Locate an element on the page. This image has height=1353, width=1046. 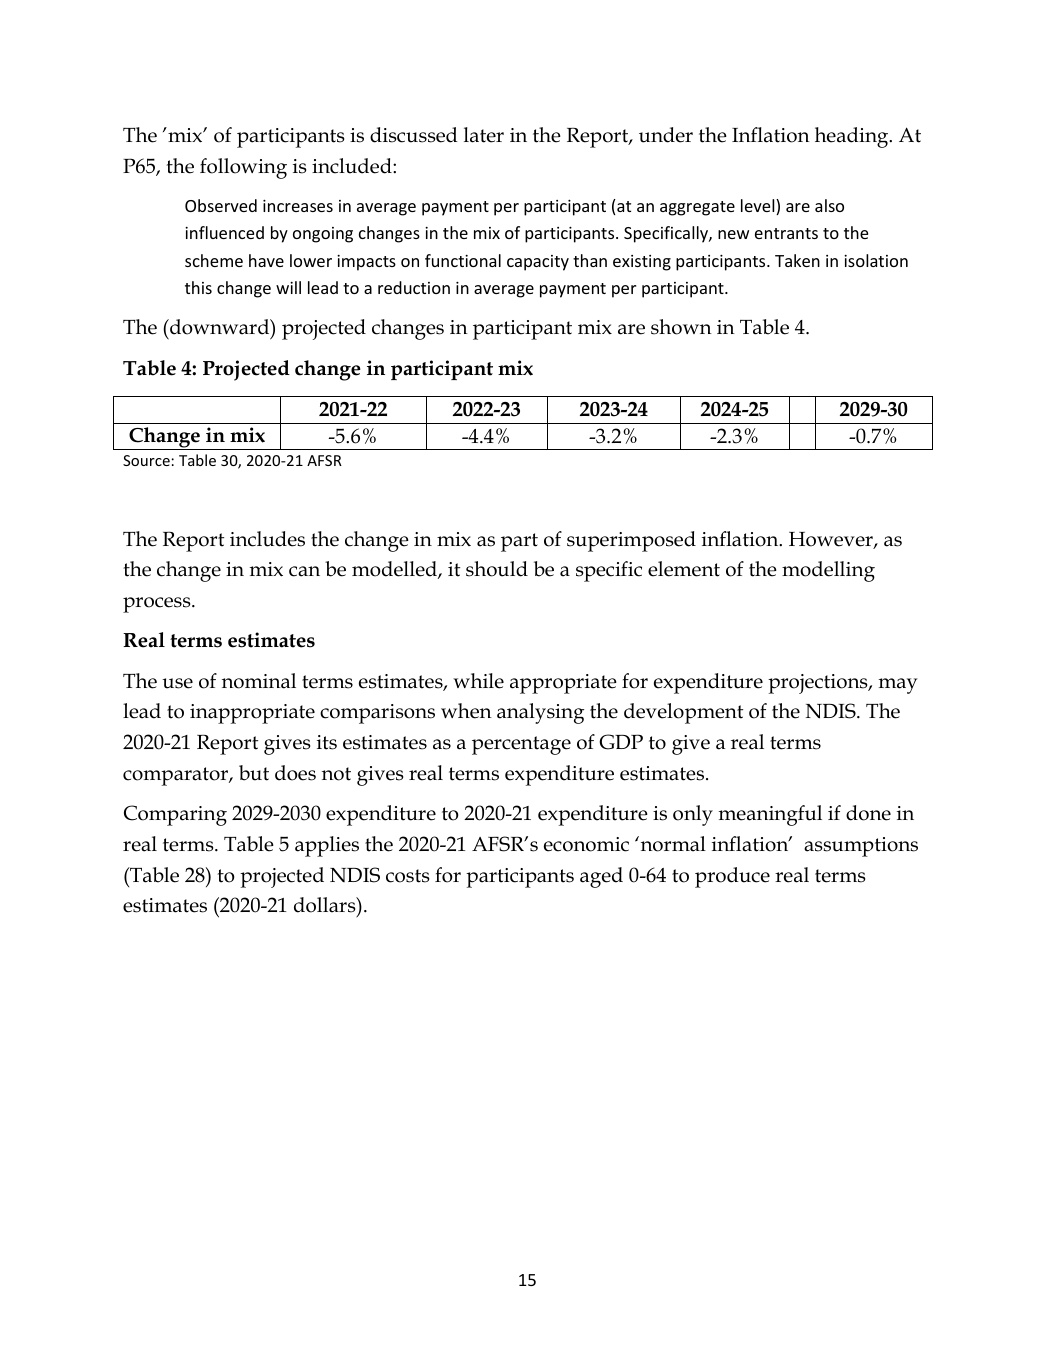
aged is located at coordinates (601, 877).
